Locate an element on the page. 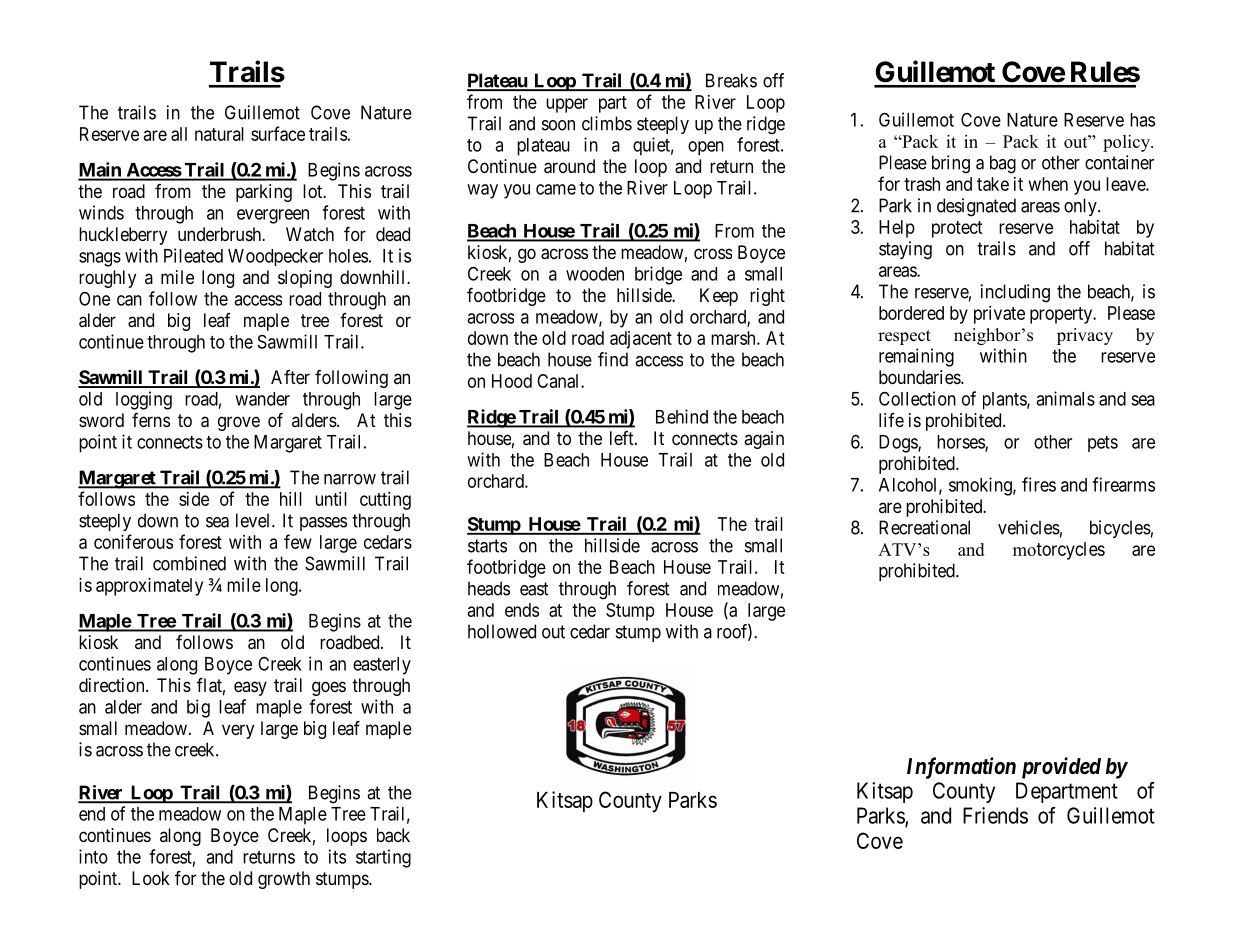 The height and width of the page is (952, 1233). level is located at coordinates (254, 520).
